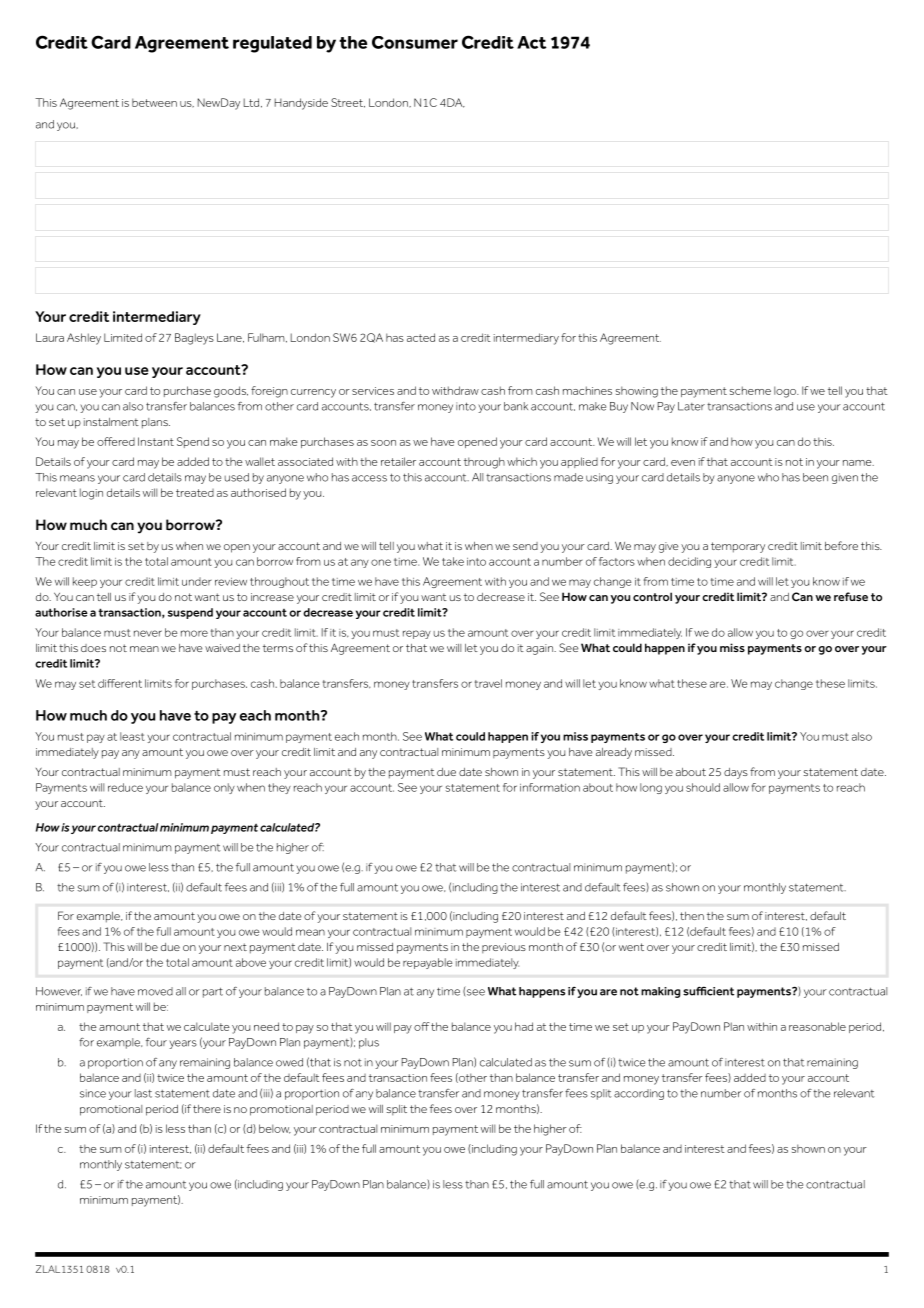  I want to click on last, so click(143, 1093).
